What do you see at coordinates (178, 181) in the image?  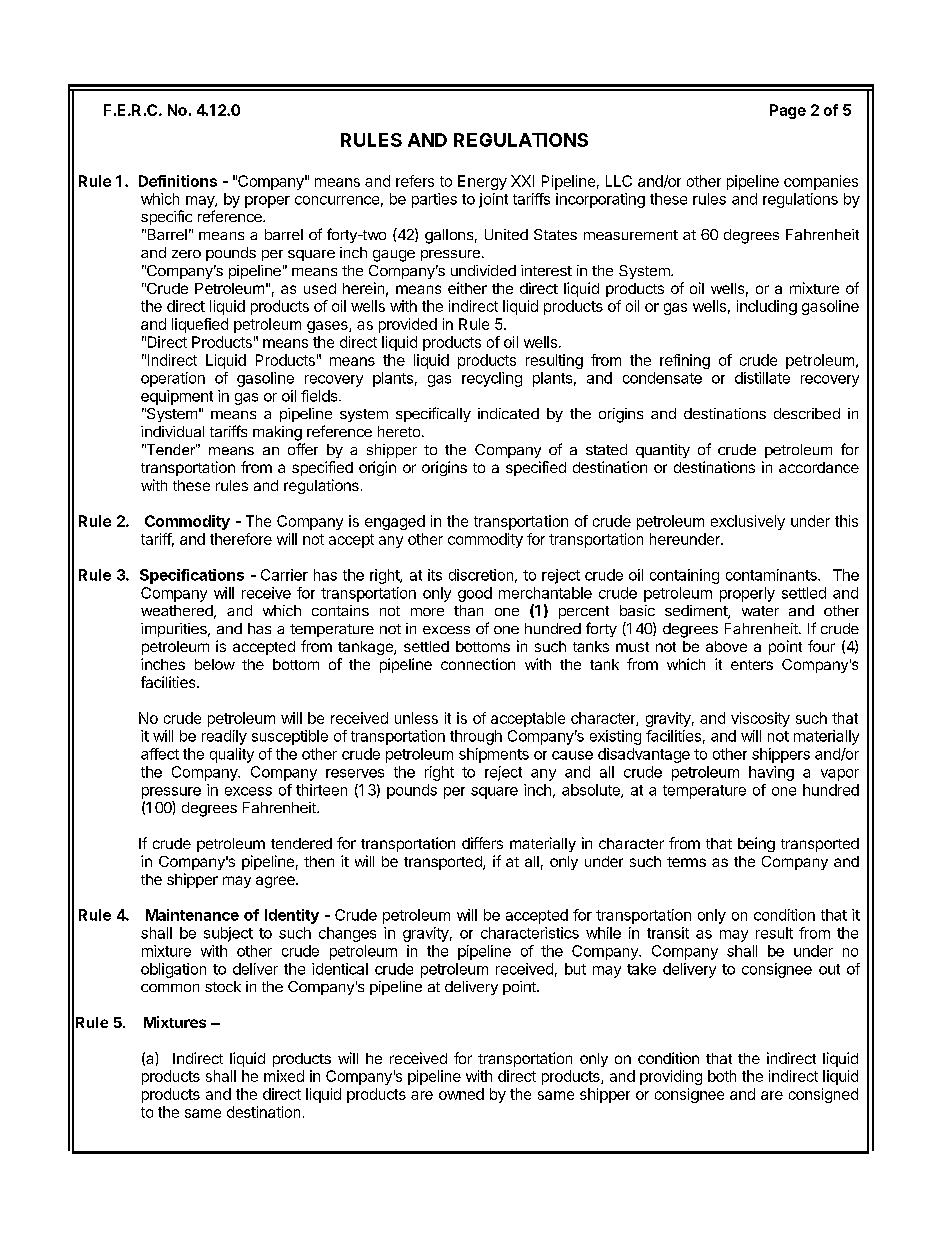 I see `Definitions` at bounding box center [178, 181].
